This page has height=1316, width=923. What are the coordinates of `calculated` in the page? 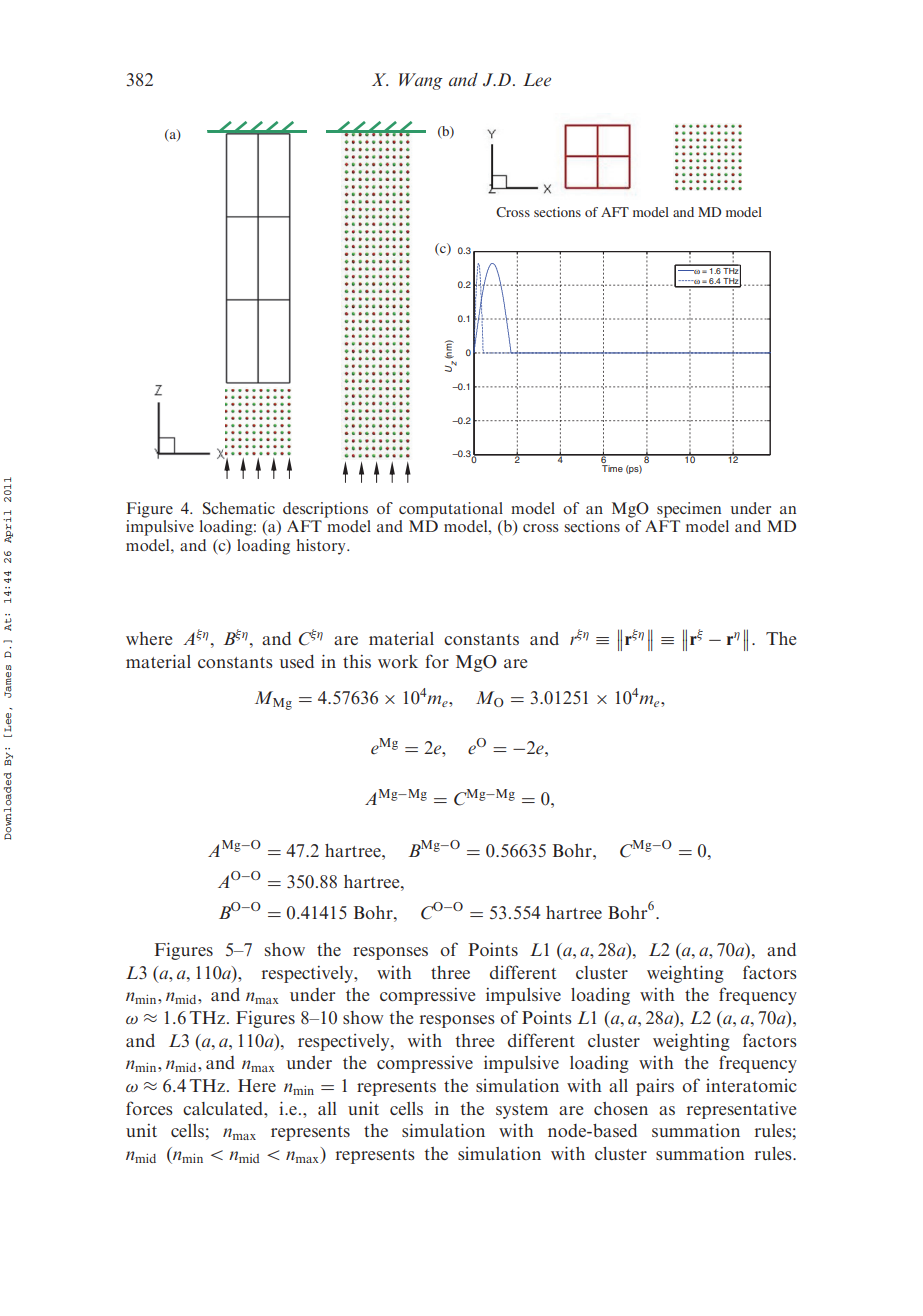 It's located at (224, 1108).
